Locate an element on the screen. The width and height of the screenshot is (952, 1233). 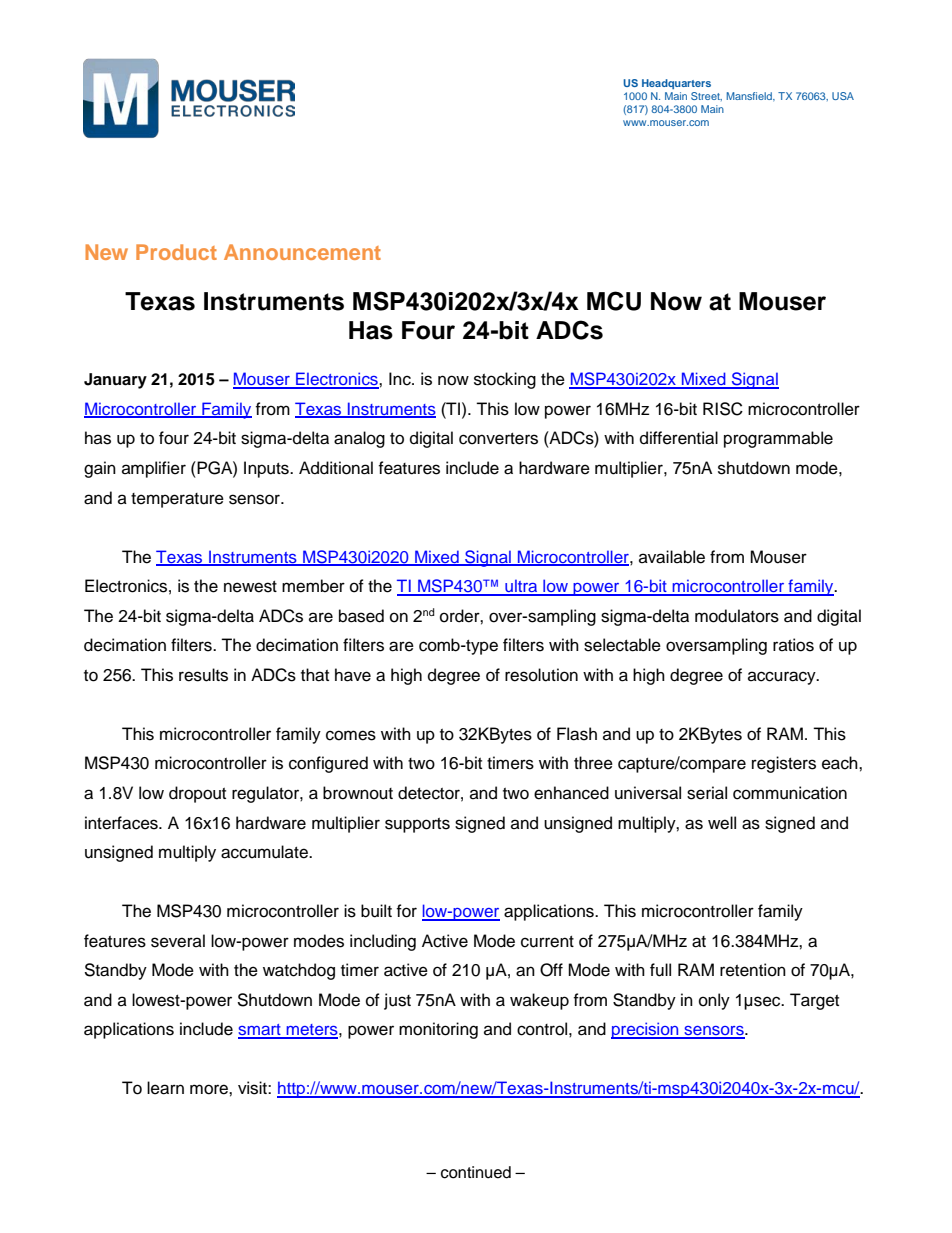
more is located at coordinates (210, 1089).
